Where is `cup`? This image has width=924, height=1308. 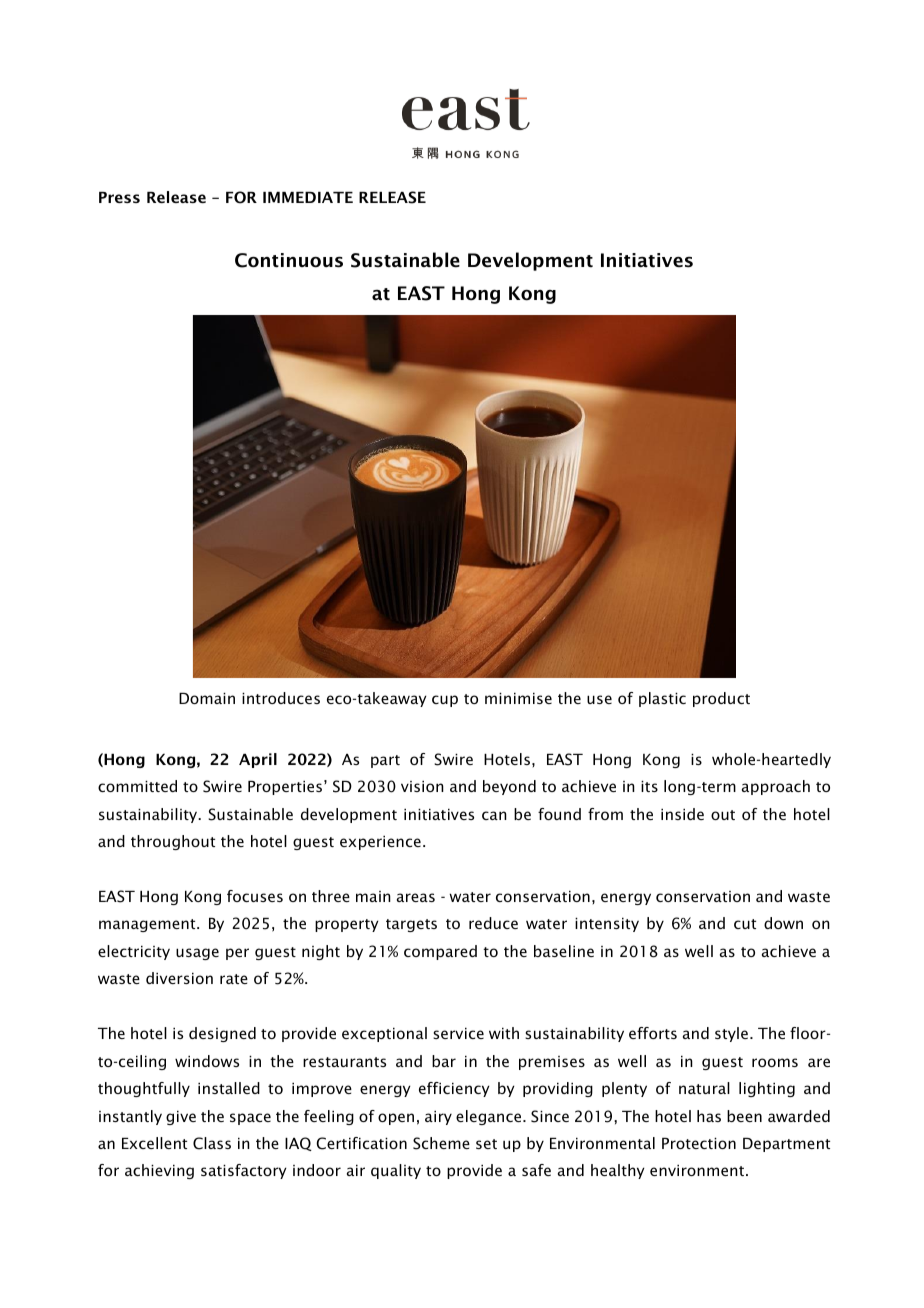
cup is located at coordinates (445, 701).
